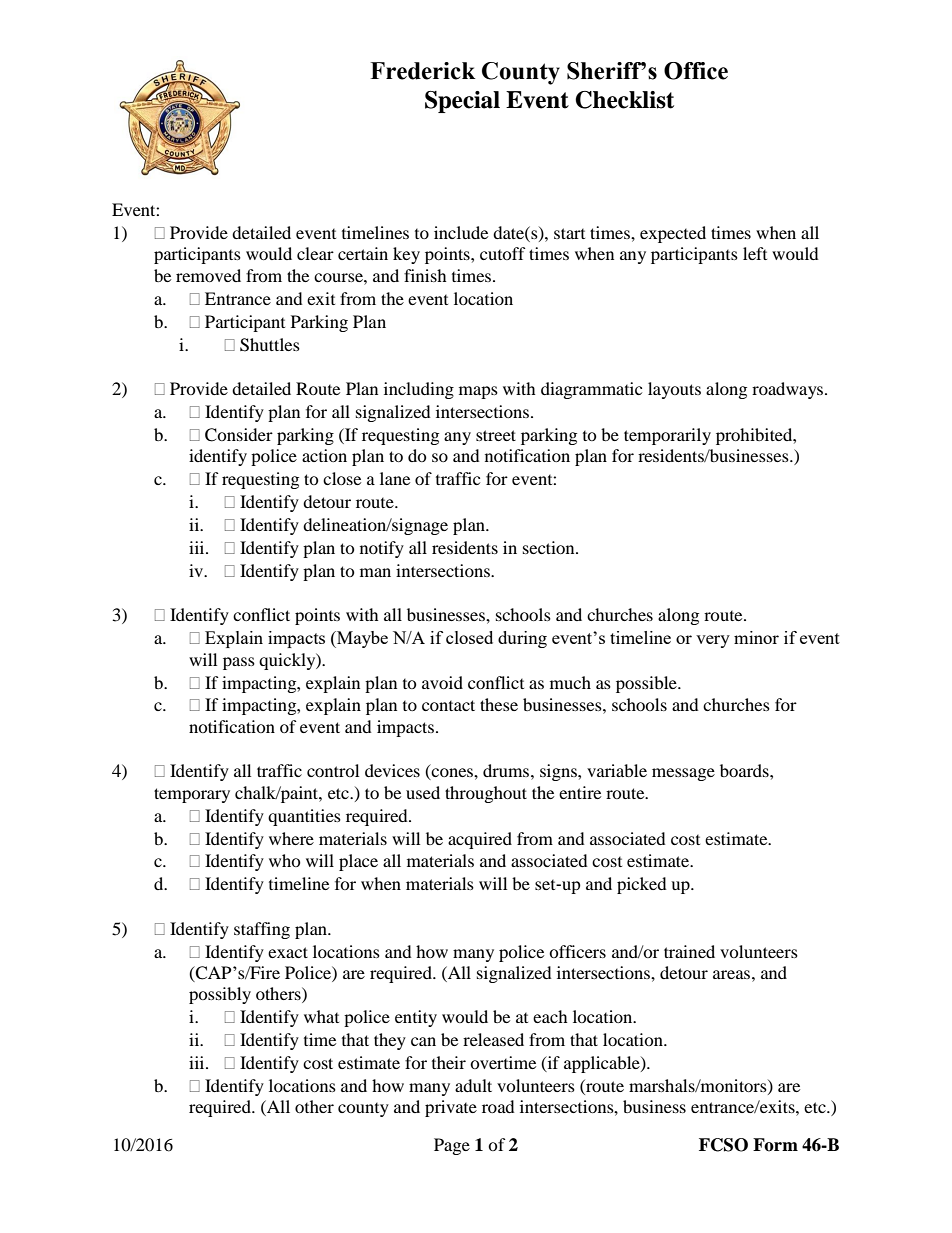 This screenshot has height=1233, width=952. What do you see at coordinates (775, 1145) in the screenshot?
I see `Form` at bounding box center [775, 1145].
